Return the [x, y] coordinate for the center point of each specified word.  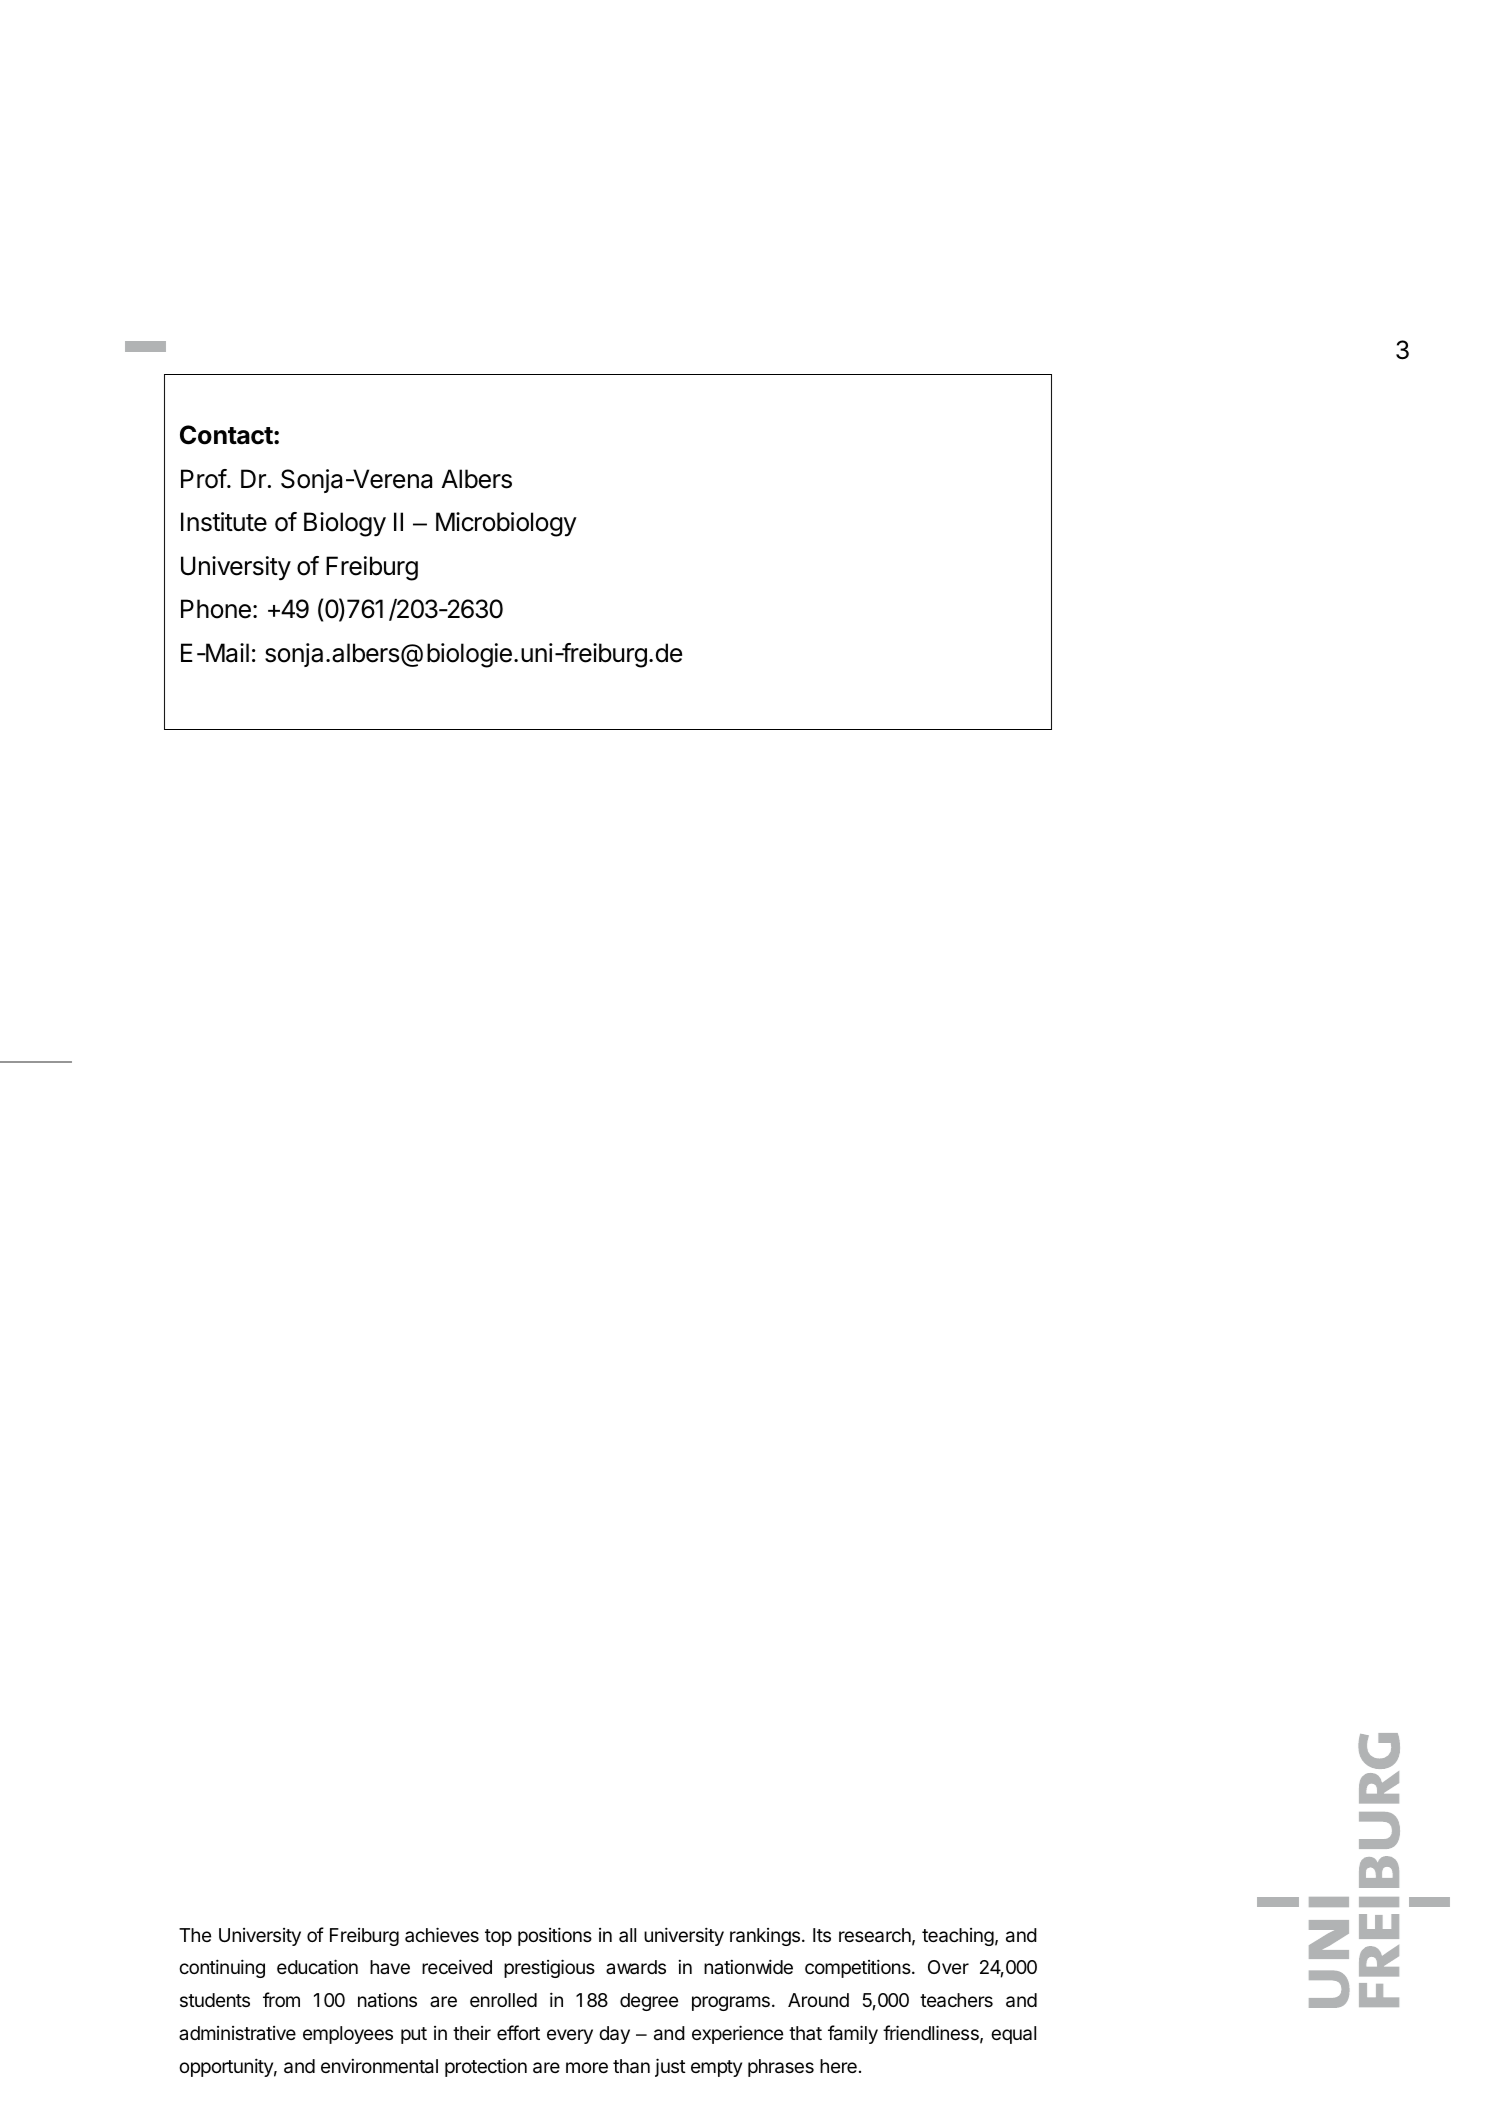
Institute [224, 522]
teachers [956, 2000]
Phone [216, 609]
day [614, 2035]
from [281, 1999]
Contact [226, 435]
